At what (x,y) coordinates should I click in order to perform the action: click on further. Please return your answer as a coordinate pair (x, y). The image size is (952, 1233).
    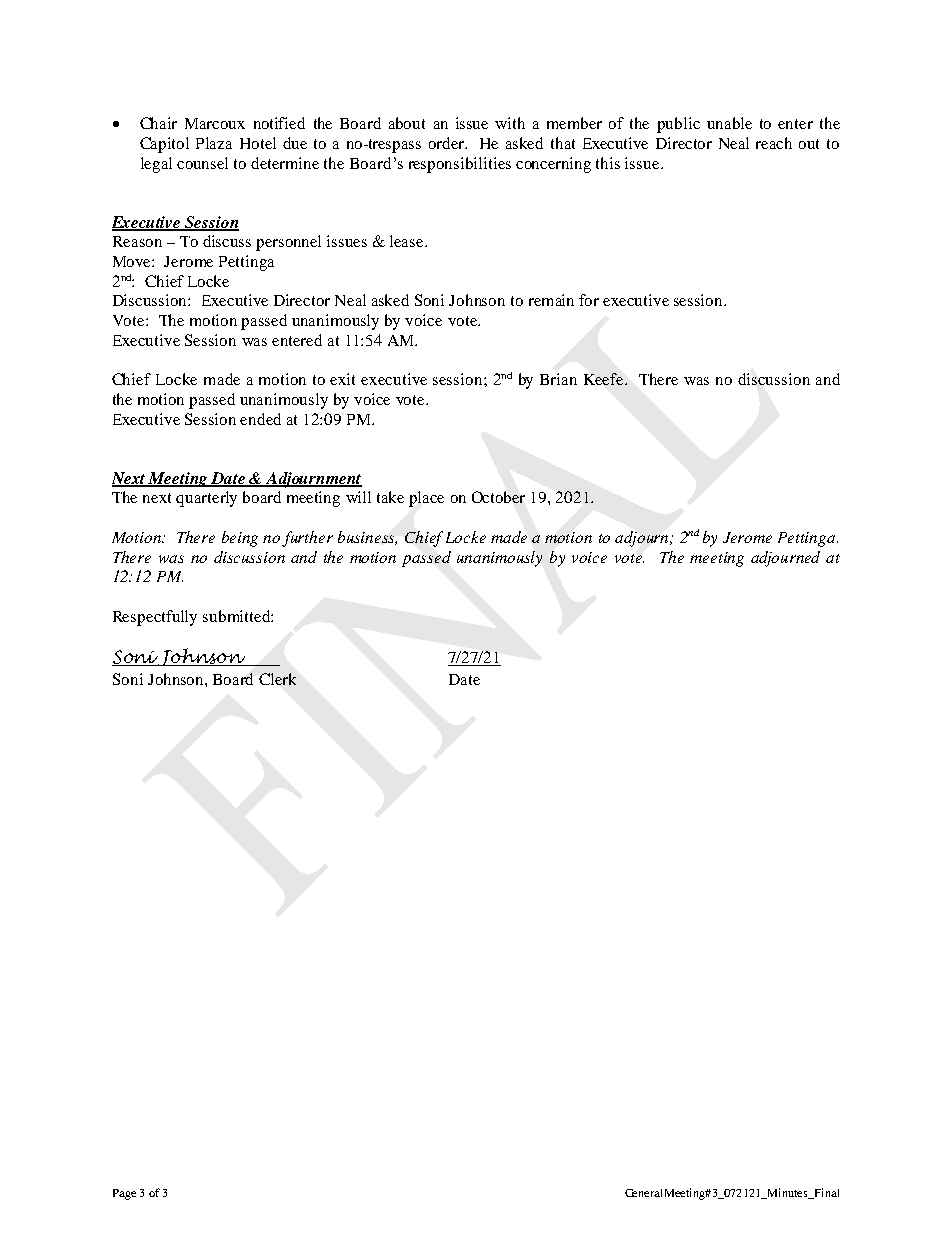
    Looking at the image, I should click on (307, 539).
